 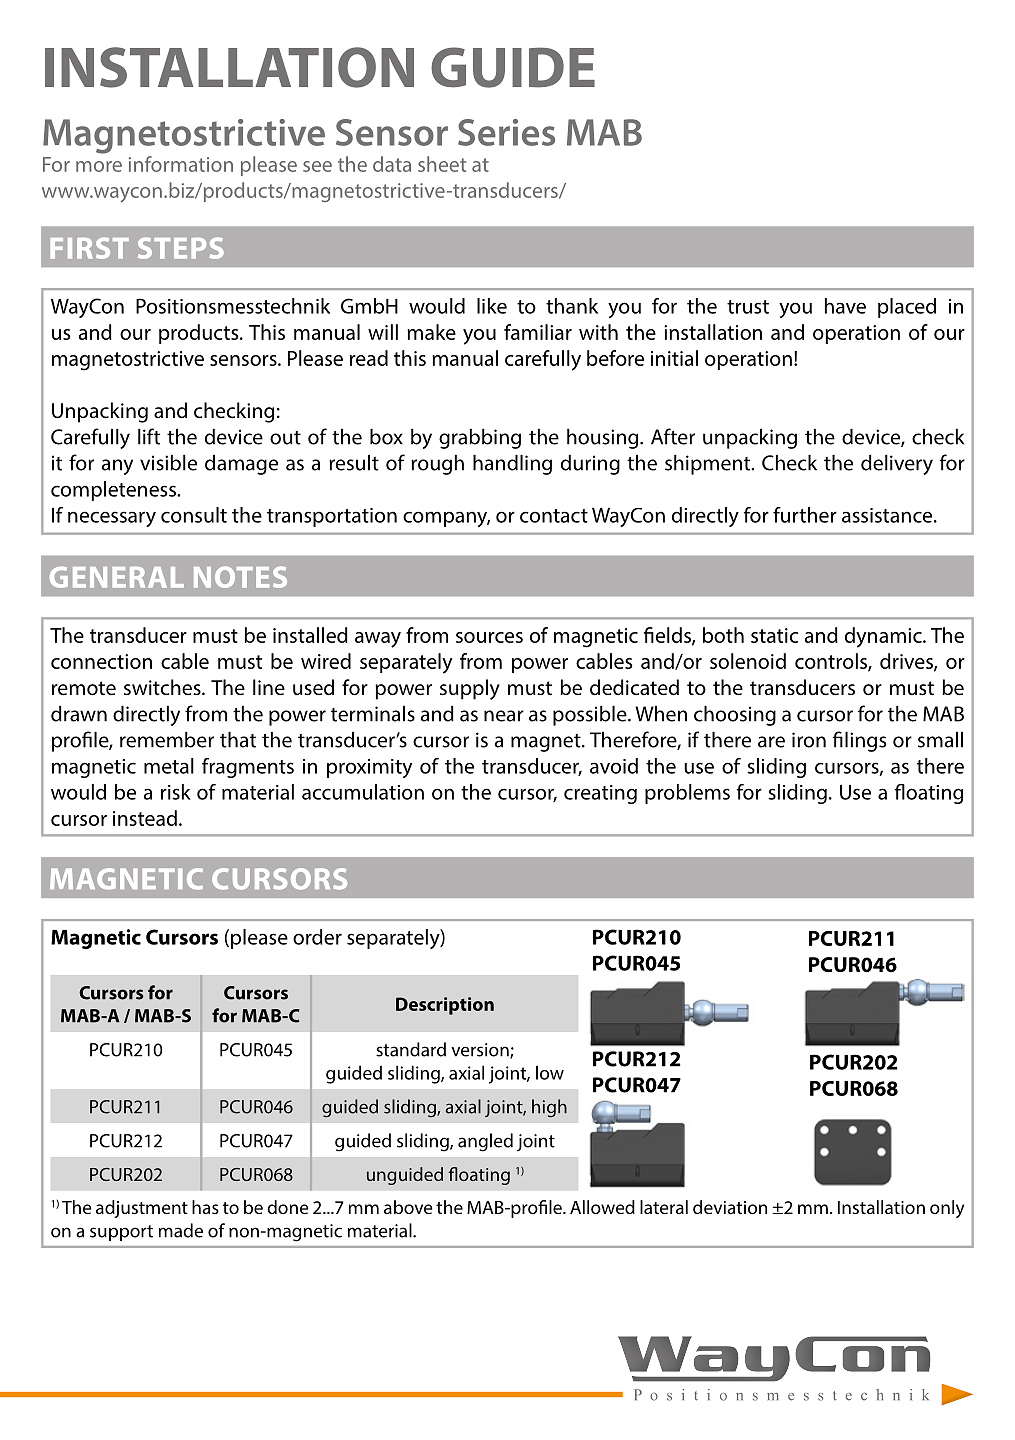 What do you see at coordinates (506, 132) in the screenshot?
I see `Series` at bounding box center [506, 132].
